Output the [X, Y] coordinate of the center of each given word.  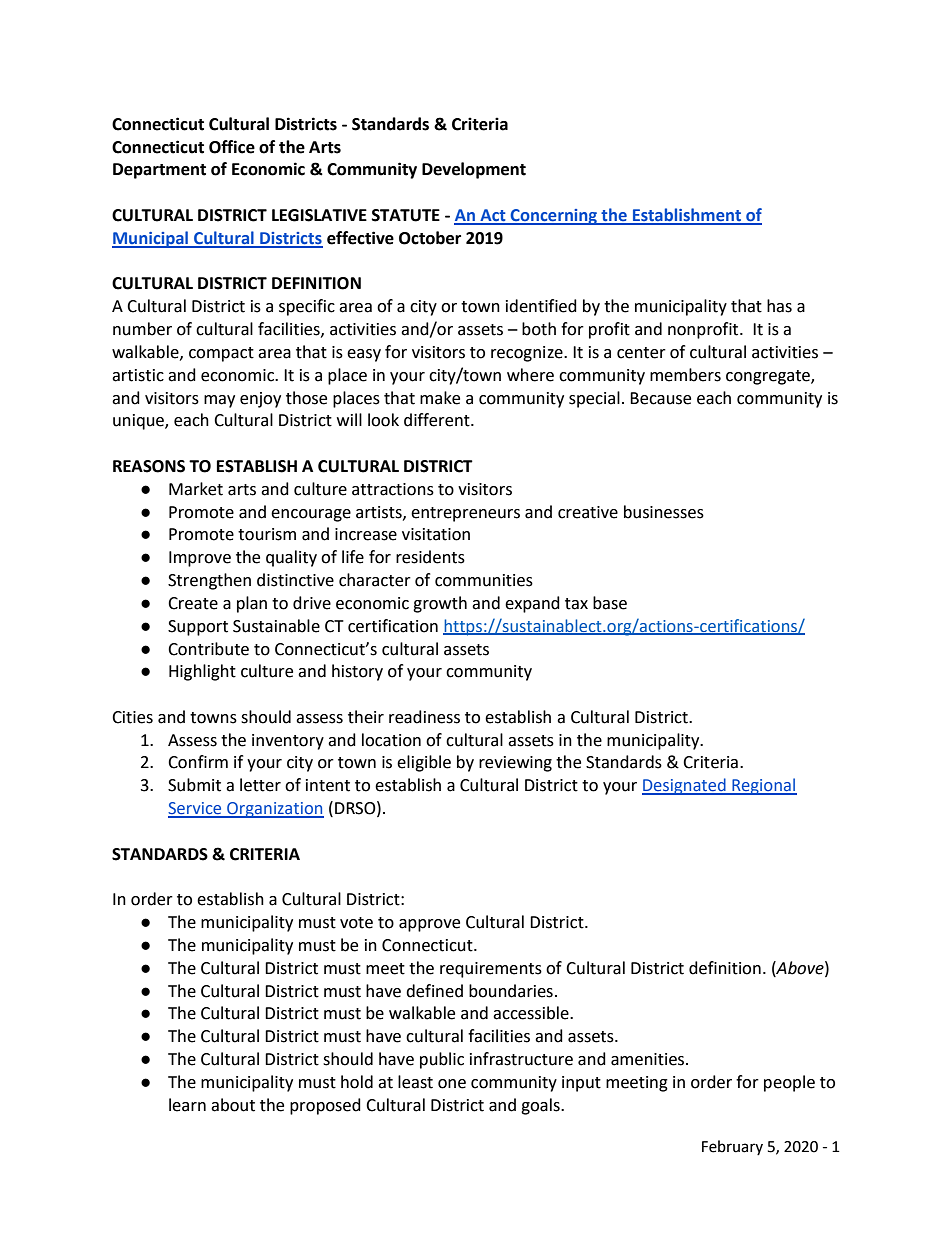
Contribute [208, 649]
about [233, 1105]
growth [440, 604]
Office [232, 147]
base [610, 603]
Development [474, 170]
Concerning [554, 217]
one [452, 1084]
